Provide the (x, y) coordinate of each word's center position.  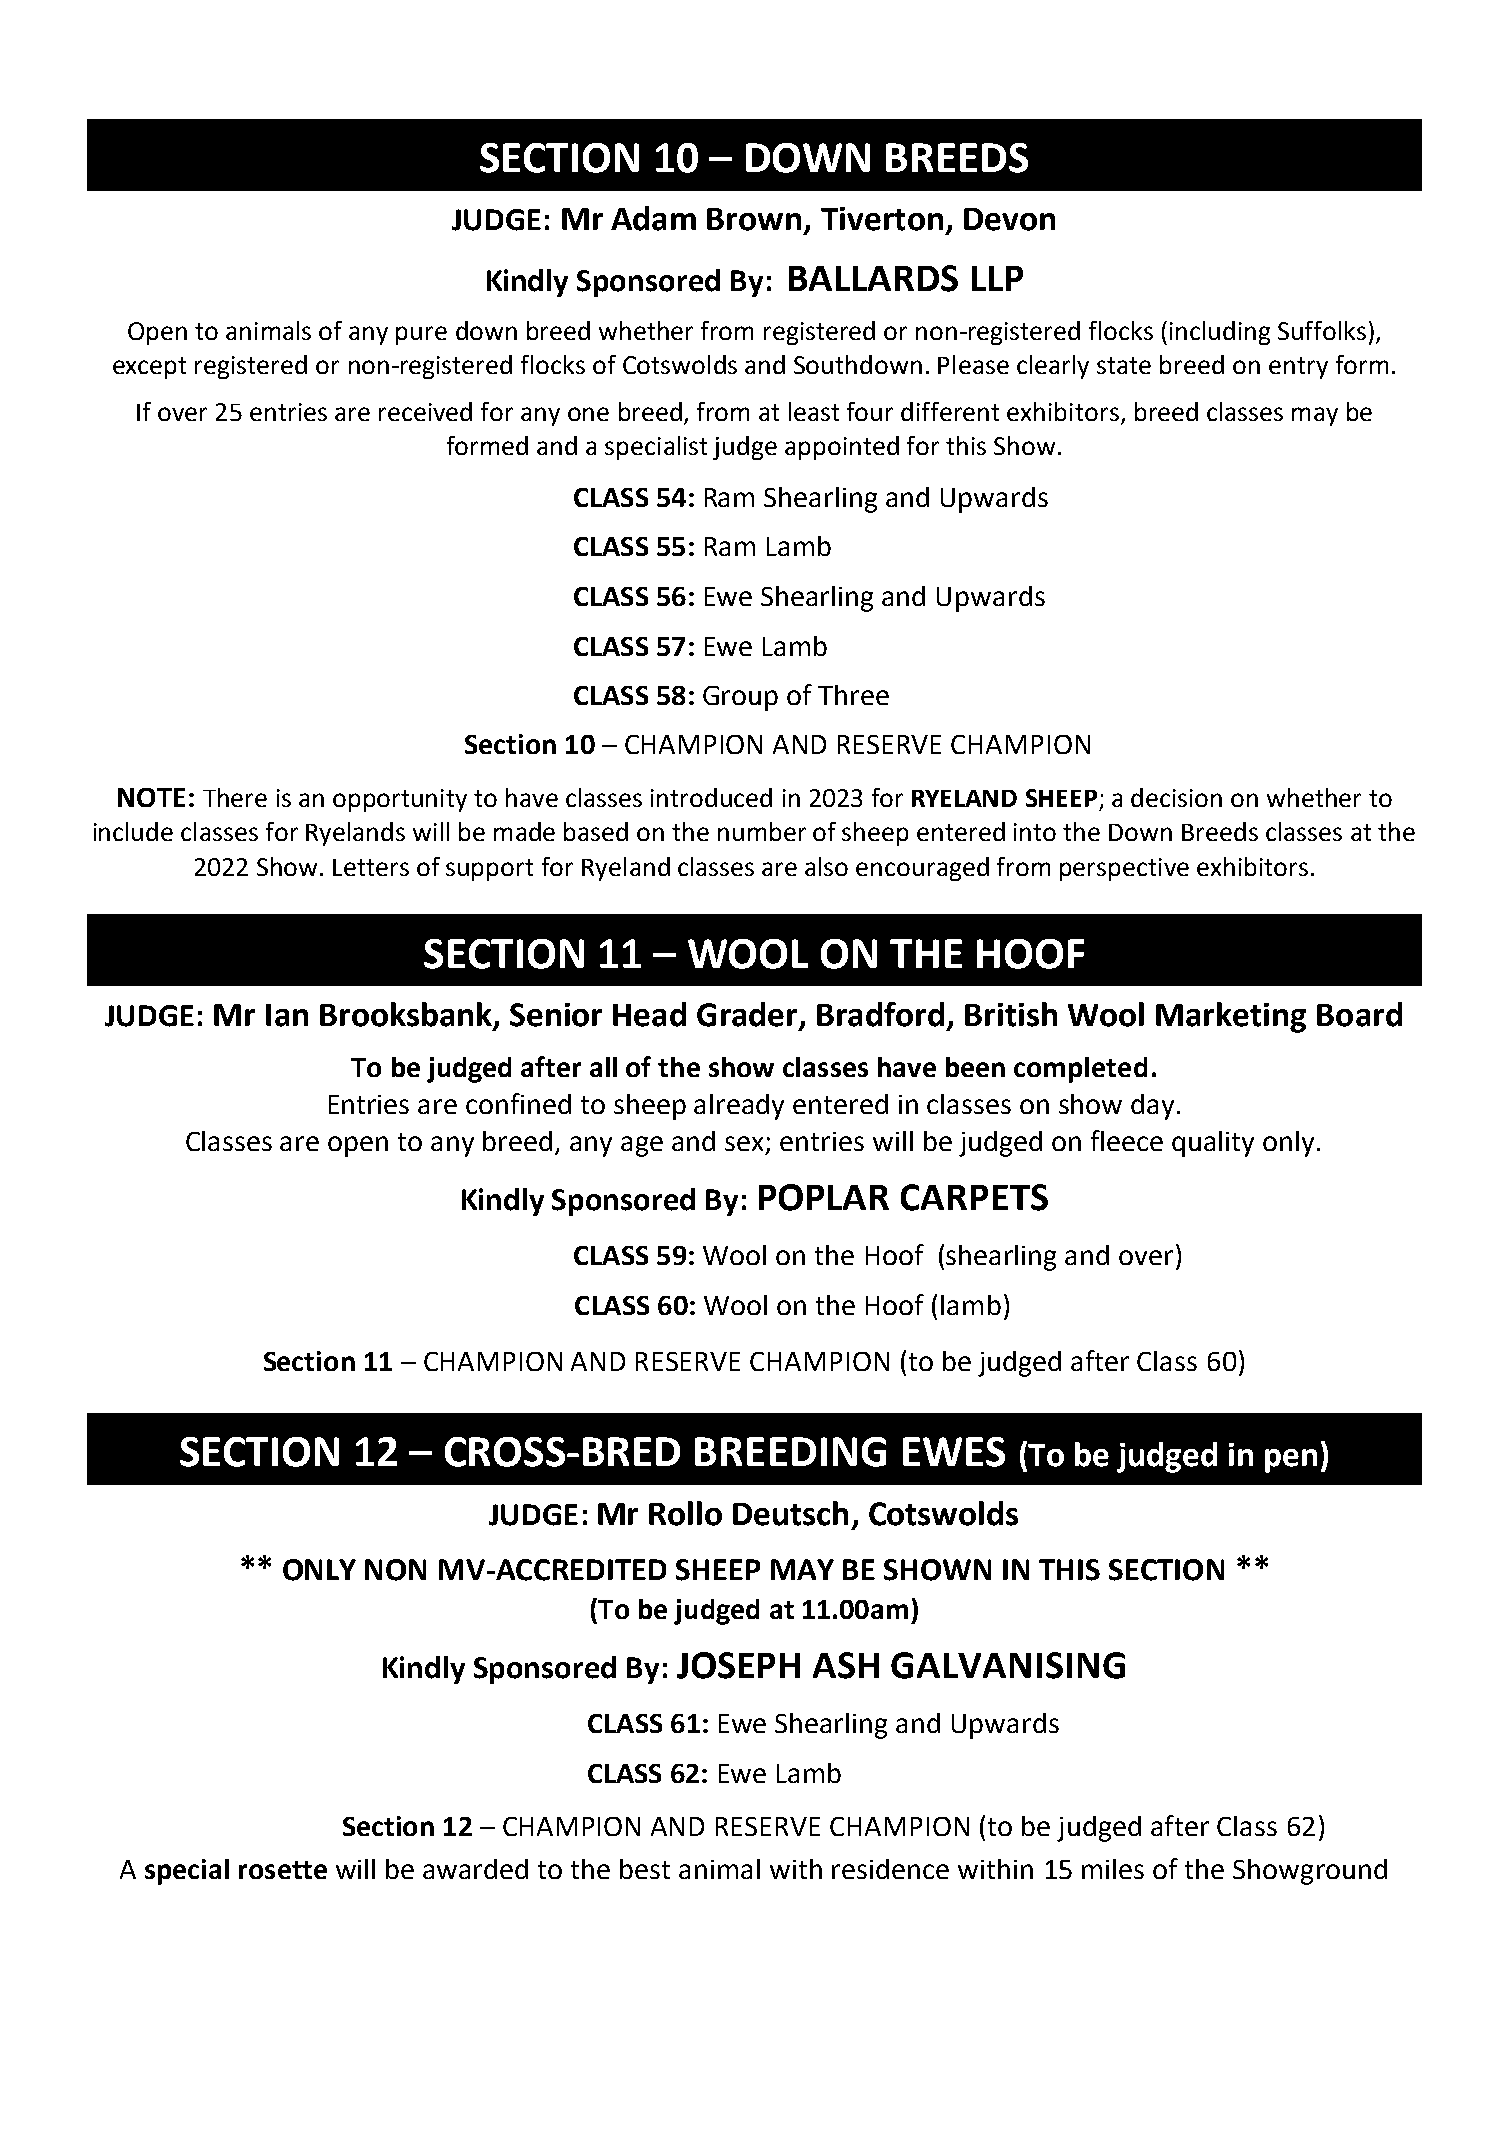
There (235, 797)
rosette (283, 1870)
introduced (711, 797)
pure (421, 335)
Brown (754, 219)
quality (1213, 1144)
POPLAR (824, 1197)
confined (518, 1103)
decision (1176, 797)
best (645, 1869)
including (1220, 333)
